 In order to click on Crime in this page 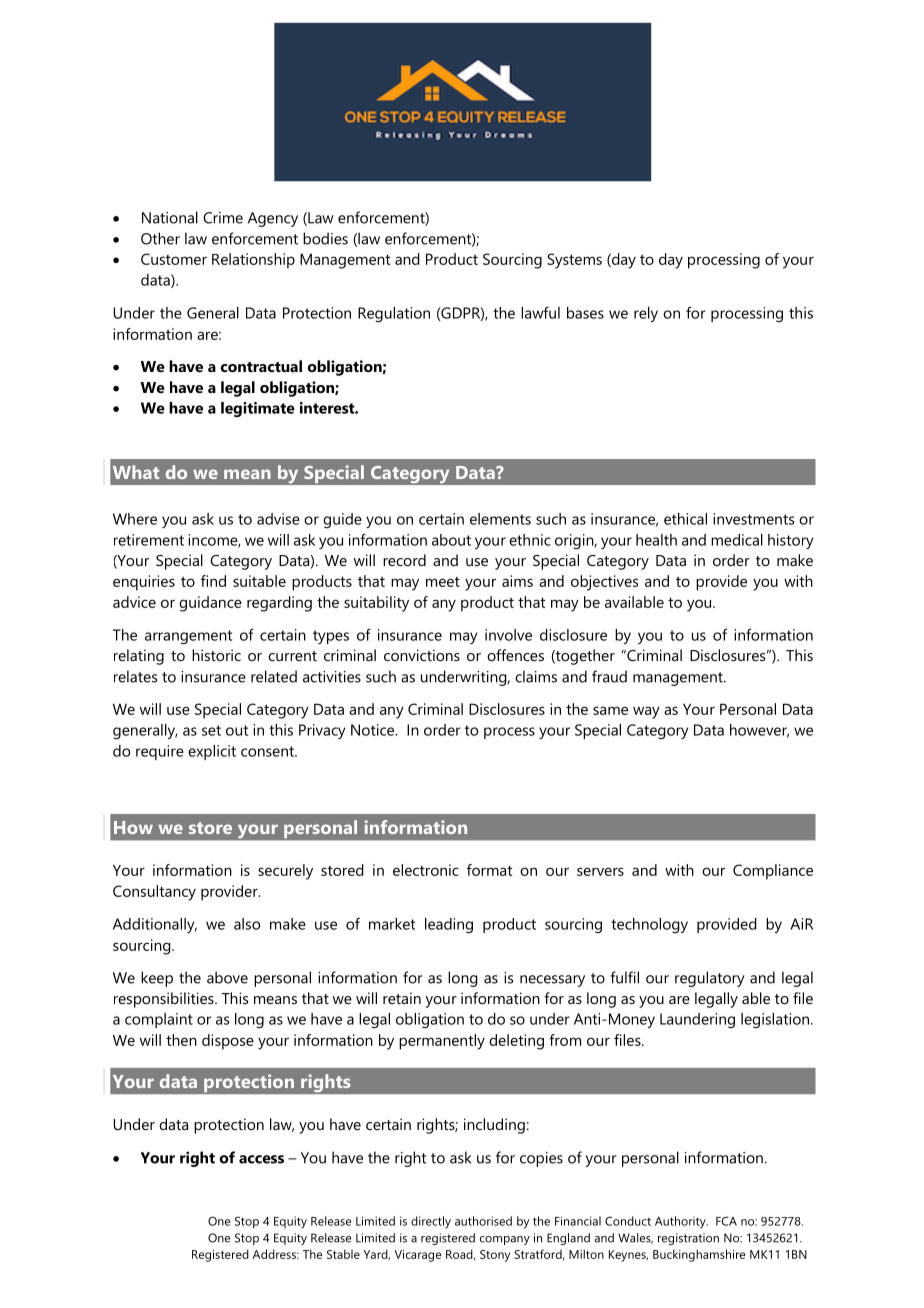, I will do `click(223, 218)`.
